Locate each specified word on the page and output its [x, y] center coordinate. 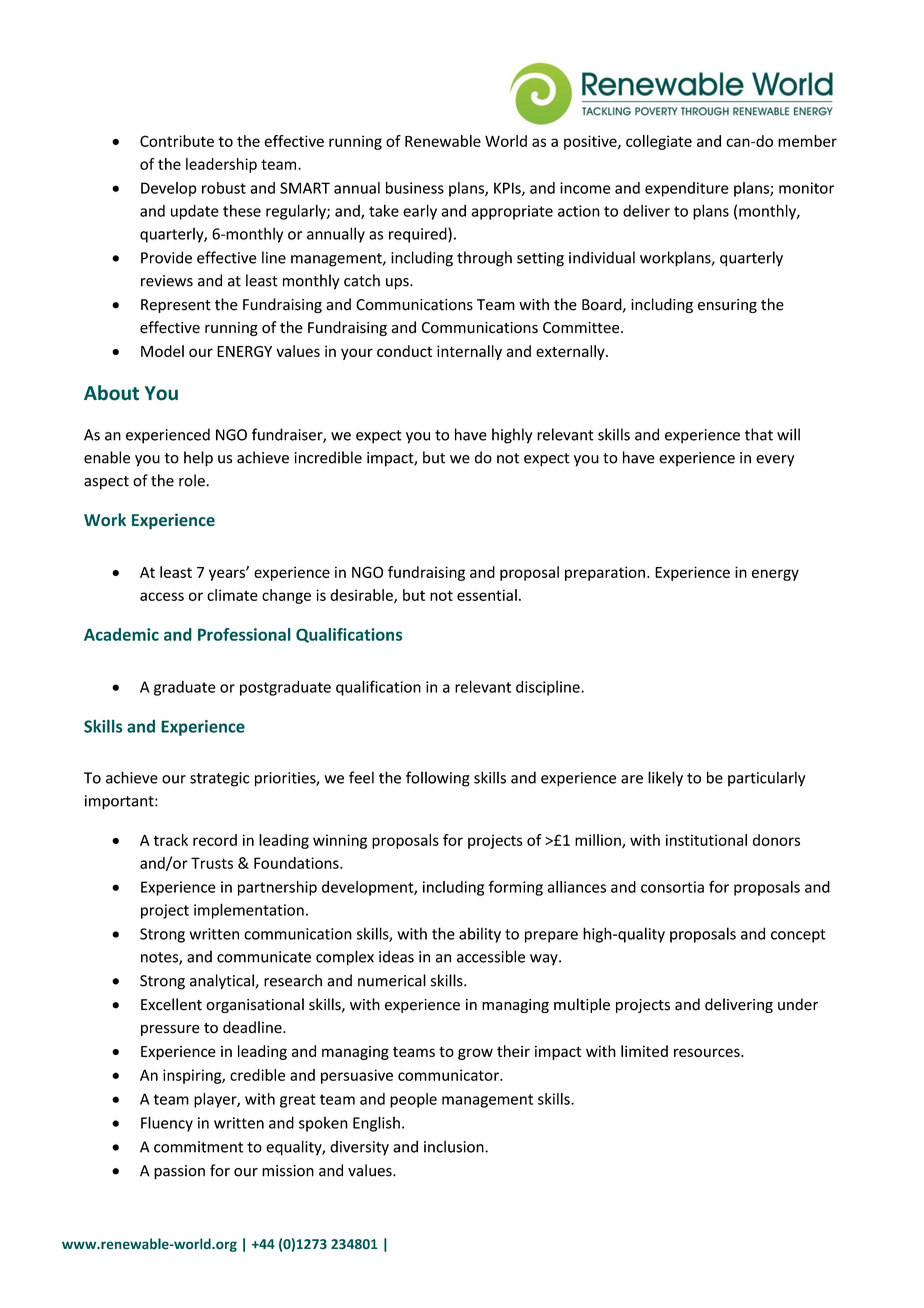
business [415, 188]
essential [487, 595]
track [170, 840]
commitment [198, 1147]
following [438, 779]
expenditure [687, 189]
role [193, 480]
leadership [221, 165]
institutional [706, 840]
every [775, 461]
